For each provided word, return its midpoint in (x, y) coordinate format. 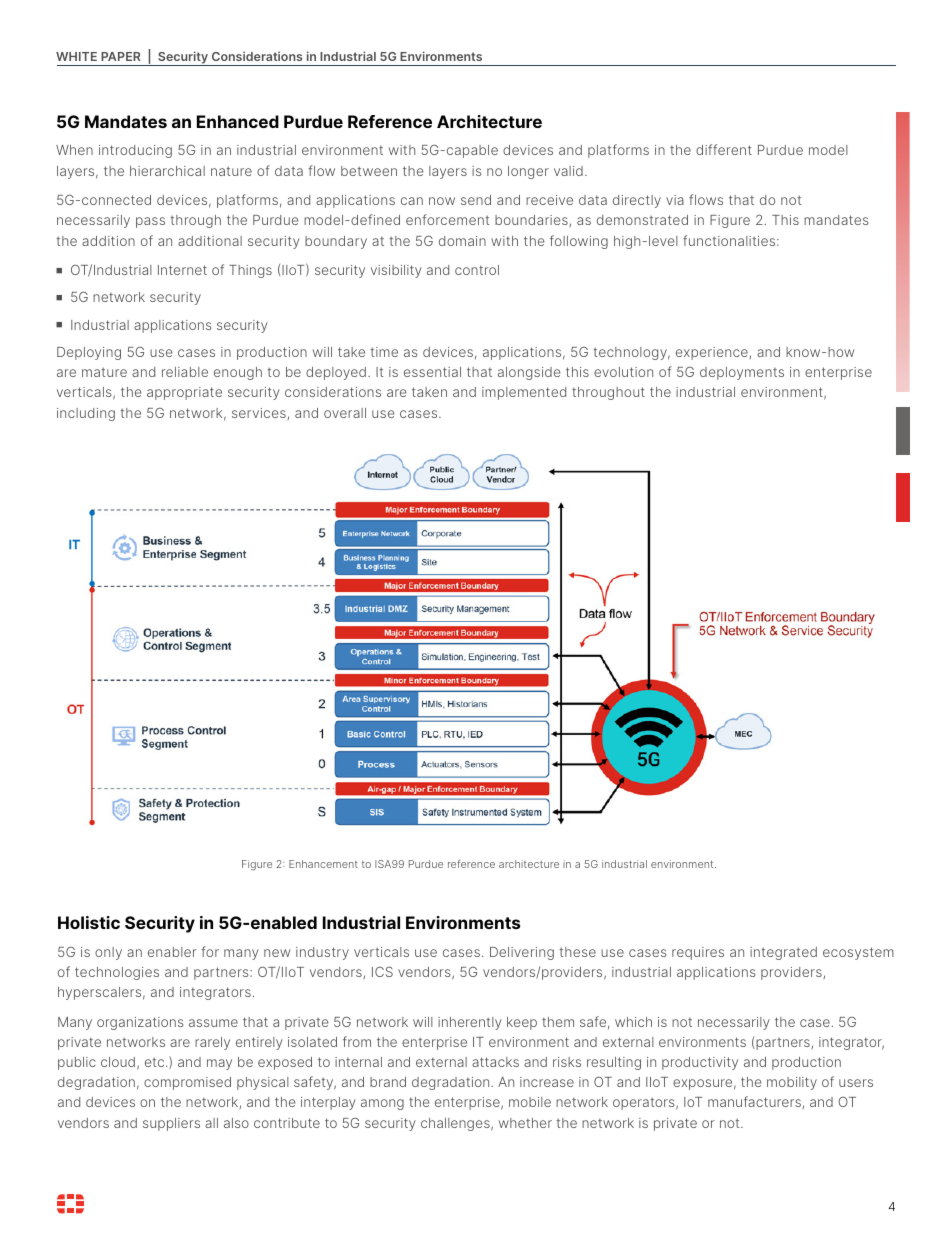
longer (528, 172)
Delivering (522, 953)
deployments (742, 373)
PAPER (121, 56)
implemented (524, 393)
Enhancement (323, 864)
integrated (783, 953)
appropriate (184, 393)
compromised (187, 1083)
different (724, 149)
